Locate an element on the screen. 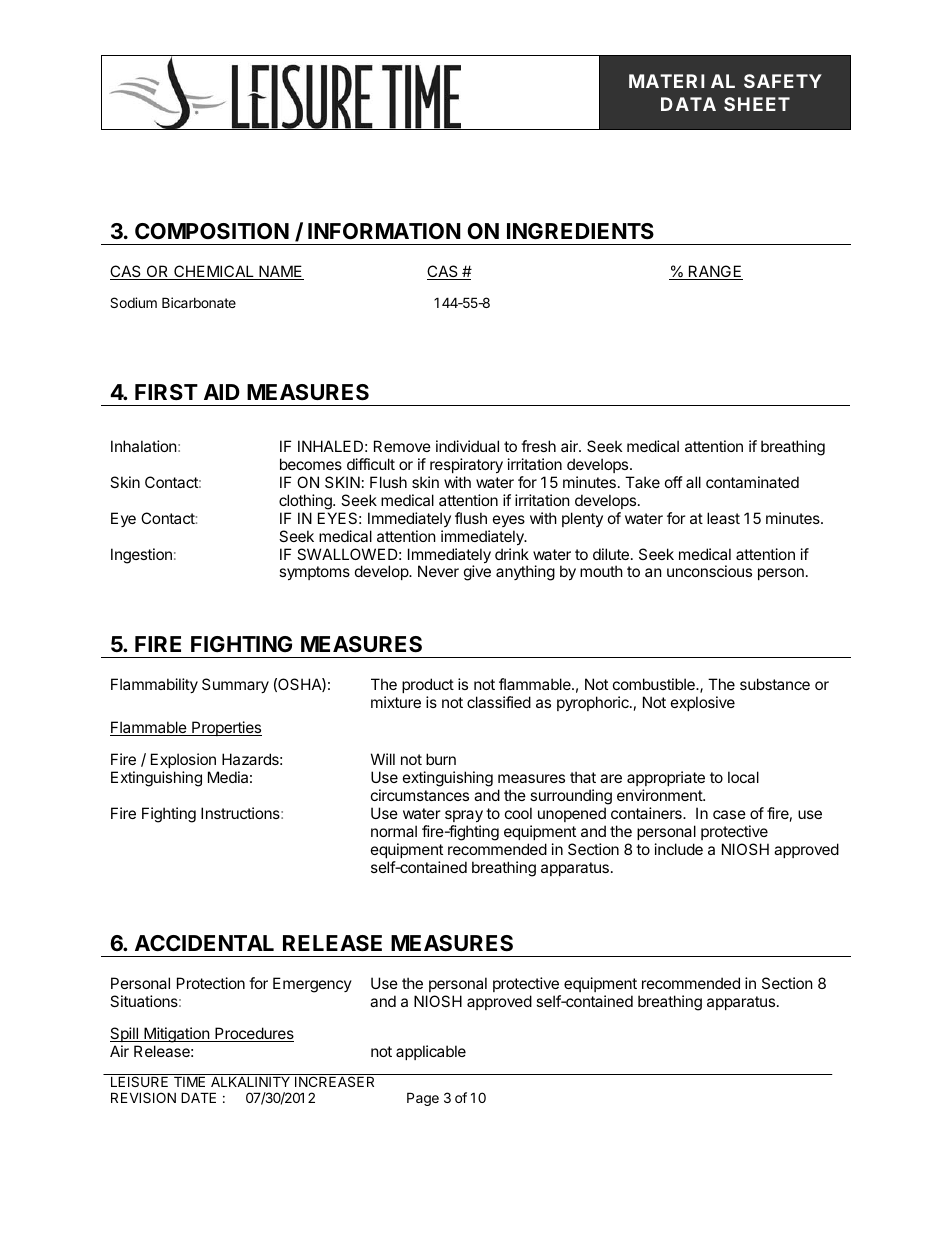 The height and width of the screenshot is (1233, 952). RANGE is located at coordinates (714, 272).
